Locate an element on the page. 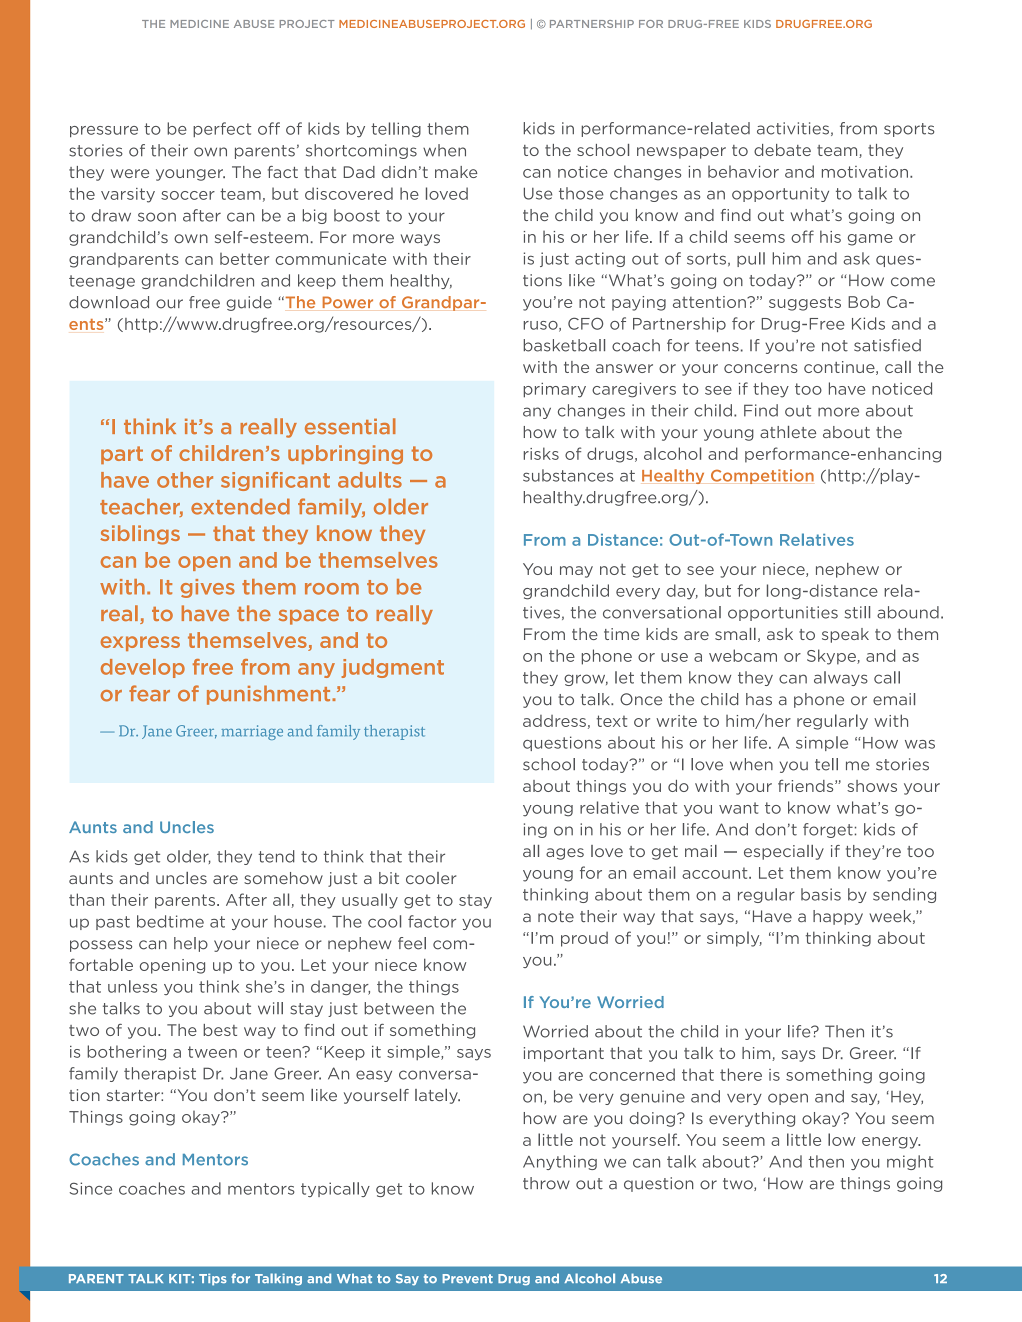 The height and width of the page is (1322, 1022). address is located at coordinates (554, 721).
